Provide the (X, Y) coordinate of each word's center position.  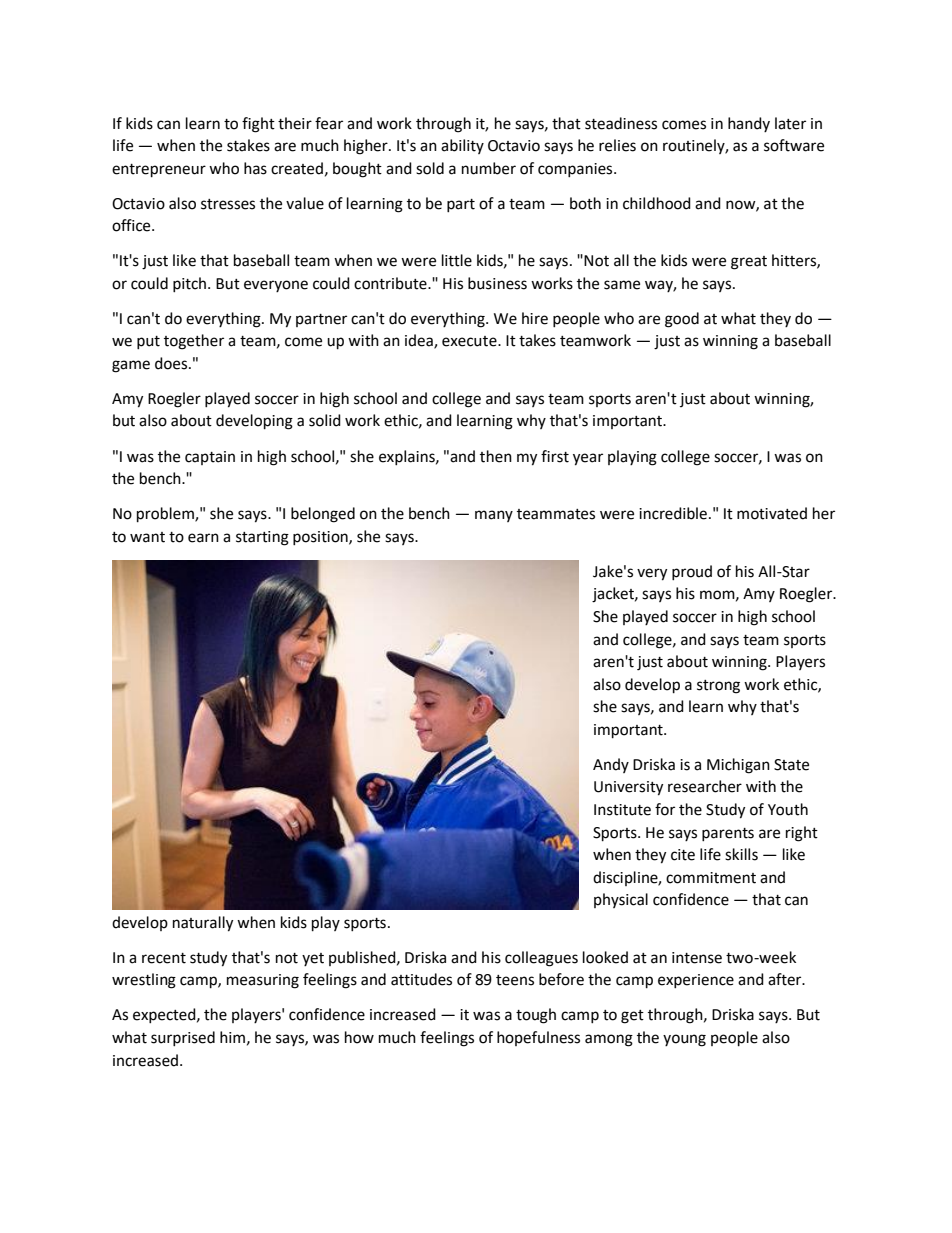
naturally (203, 924)
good (682, 320)
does (172, 363)
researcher (705, 786)
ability (462, 146)
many (494, 516)
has (255, 168)
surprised (183, 1038)
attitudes (421, 979)
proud (692, 572)
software (794, 145)
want (147, 537)
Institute (622, 810)
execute (470, 341)
